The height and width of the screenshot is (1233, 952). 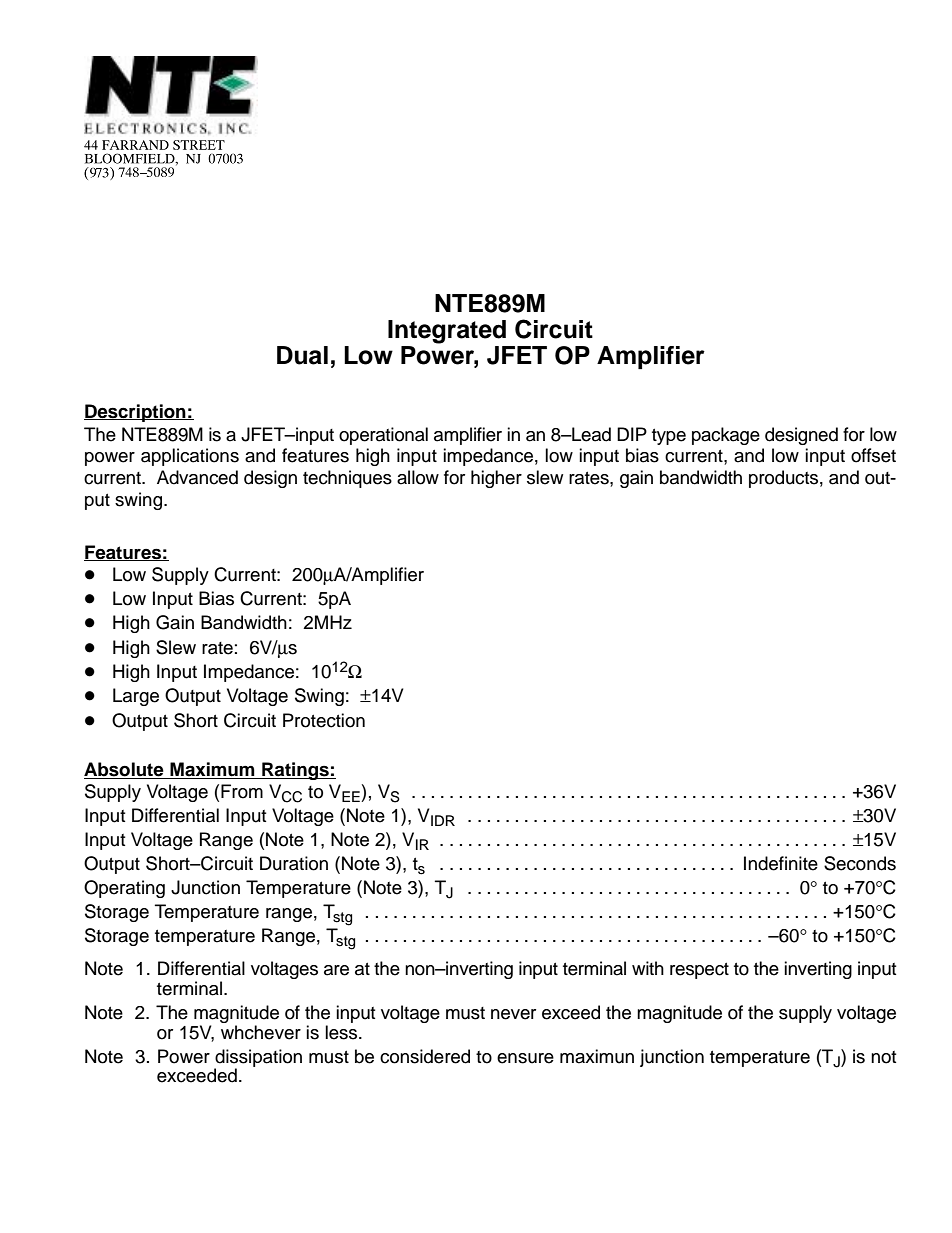 What do you see at coordinates (699, 971) in the screenshot?
I see `respect` at bounding box center [699, 971].
